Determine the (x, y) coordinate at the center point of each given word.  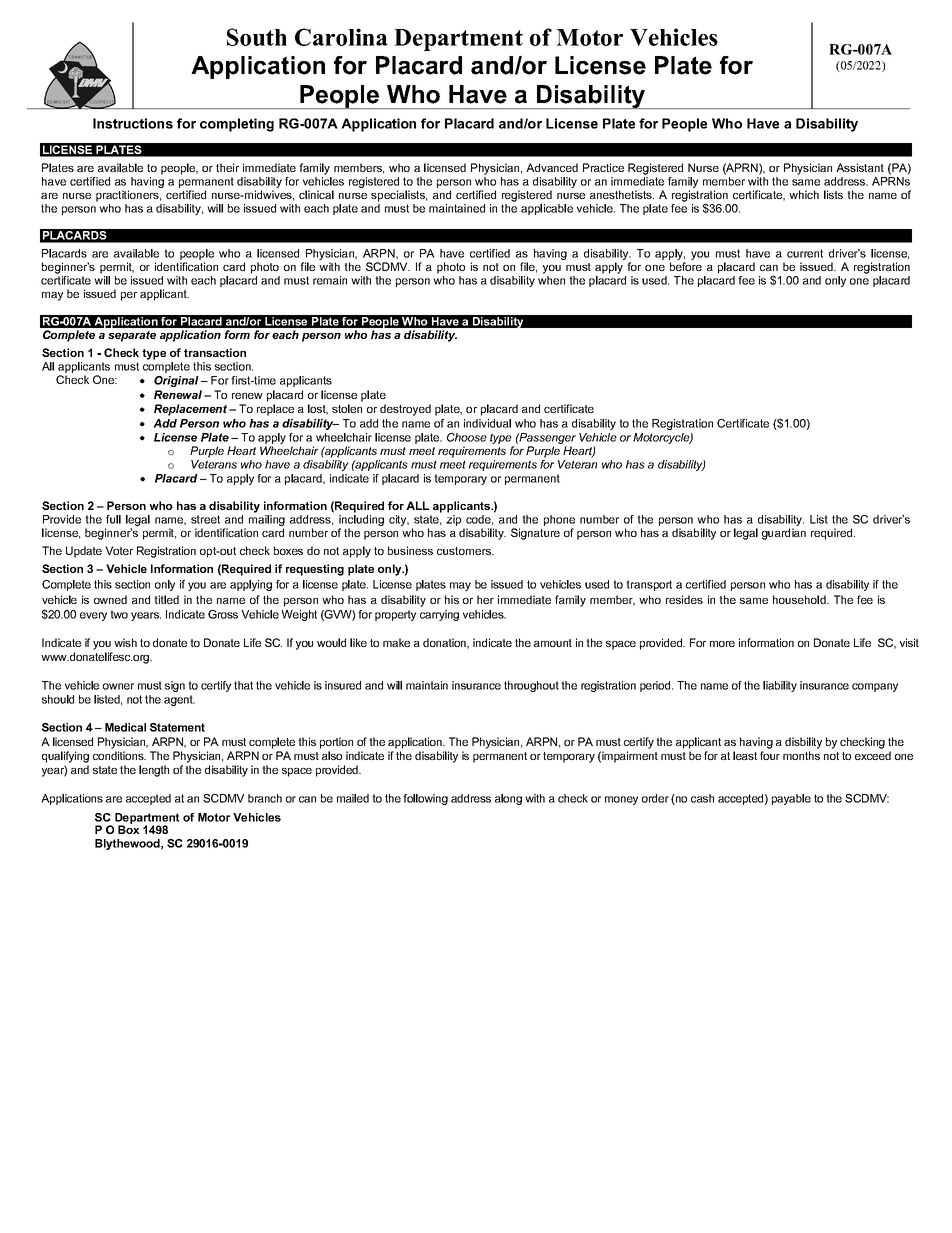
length (154, 771)
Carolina (341, 37)
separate (132, 336)
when (551, 280)
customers (465, 551)
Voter (119, 550)
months (801, 755)
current (805, 253)
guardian (784, 534)
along (508, 799)
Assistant (860, 167)
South (257, 37)
